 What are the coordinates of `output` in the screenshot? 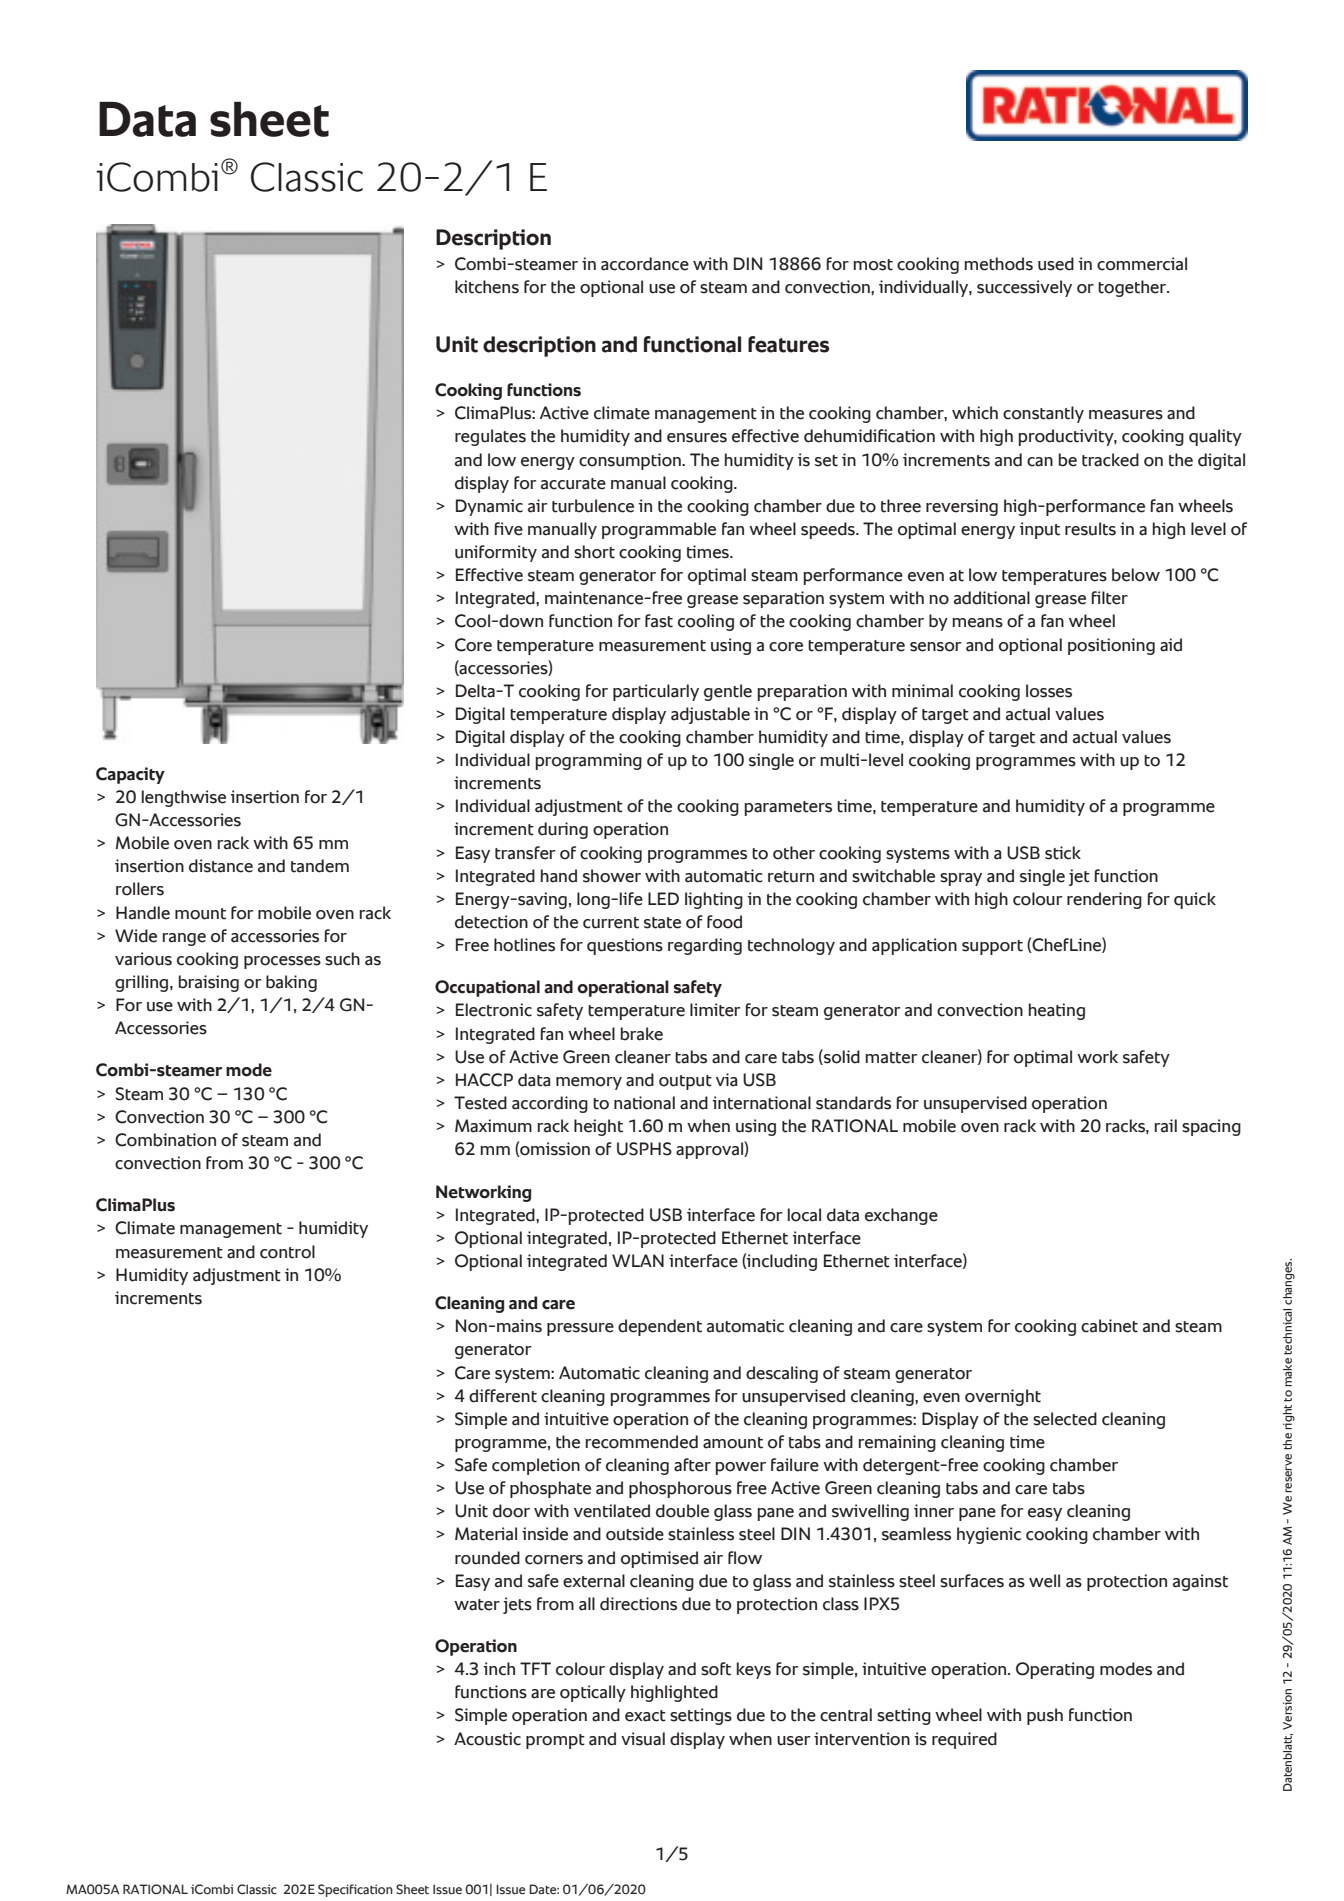 It's located at (685, 1082).
